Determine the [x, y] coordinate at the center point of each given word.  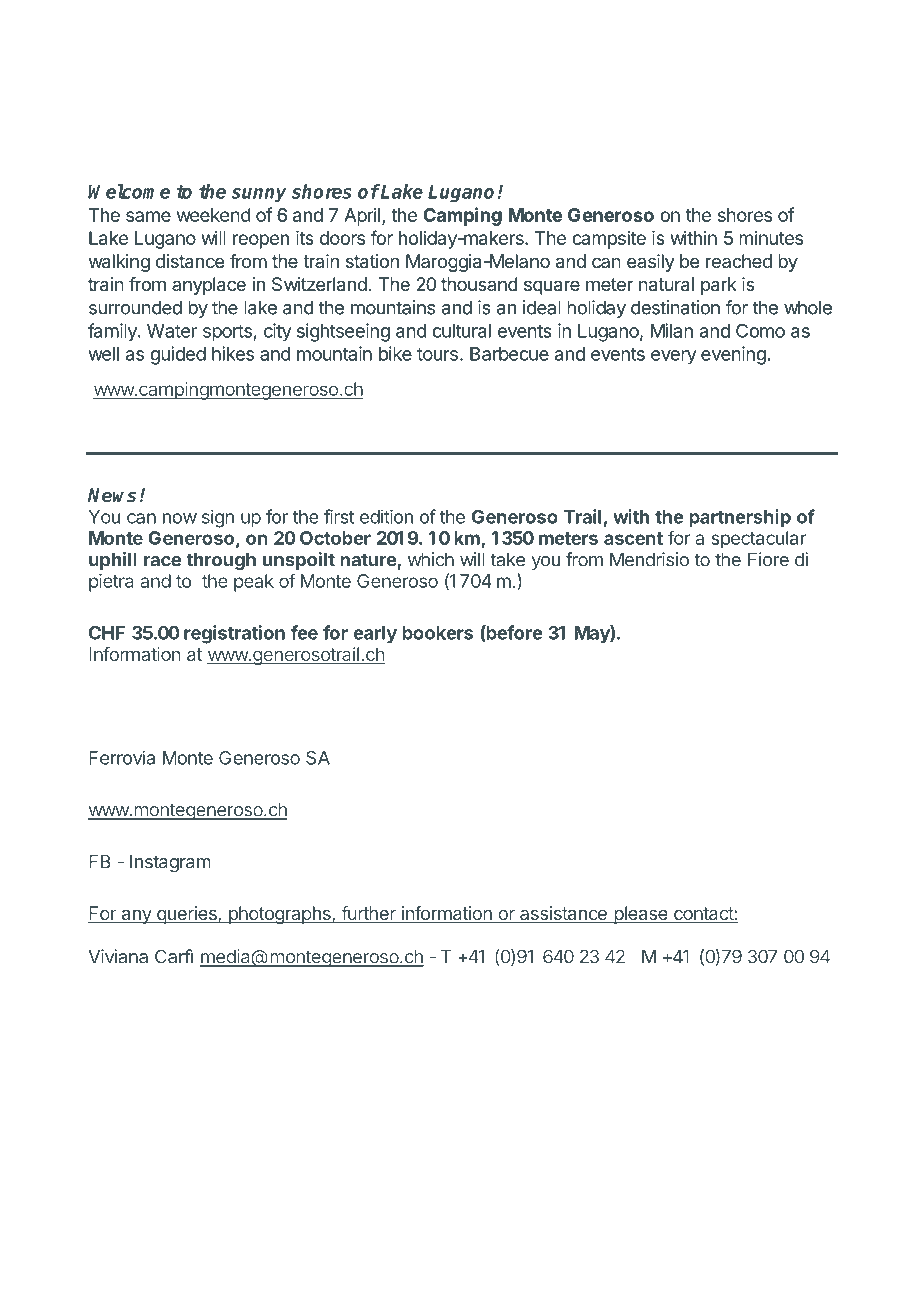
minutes [771, 238]
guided [178, 355]
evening [733, 355]
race [162, 561]
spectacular [758, 540]
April [362, 217]
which [431, 559]
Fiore [768, 559]
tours [437, 354]
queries [186, 915]
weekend [214, 215]
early [375, 635]
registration [234, 634]
